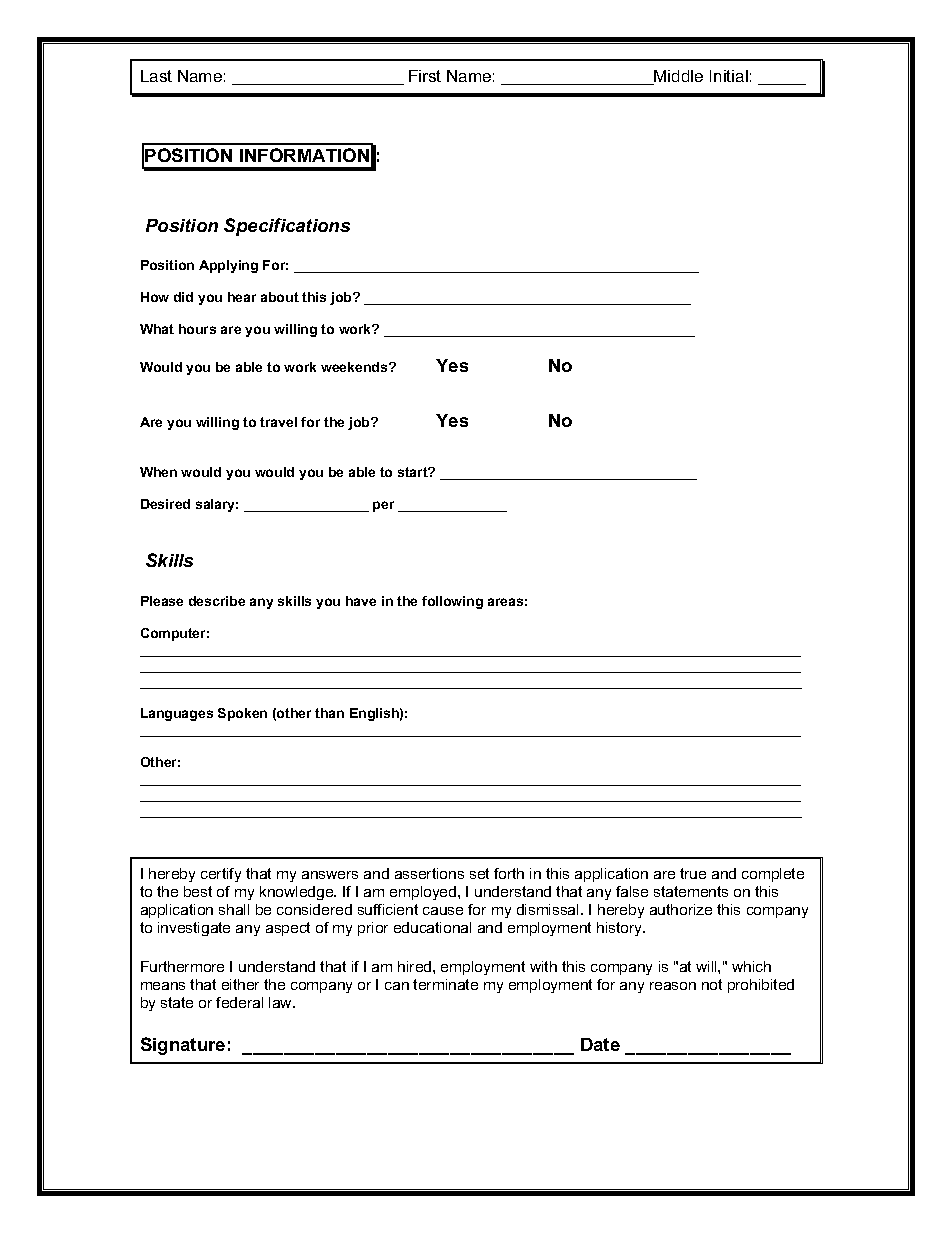 This page has height=1233, width=952. What do you see at coordinates (239, 1002) in the page?
I see `federal` at bounding box center [239, 1002].
